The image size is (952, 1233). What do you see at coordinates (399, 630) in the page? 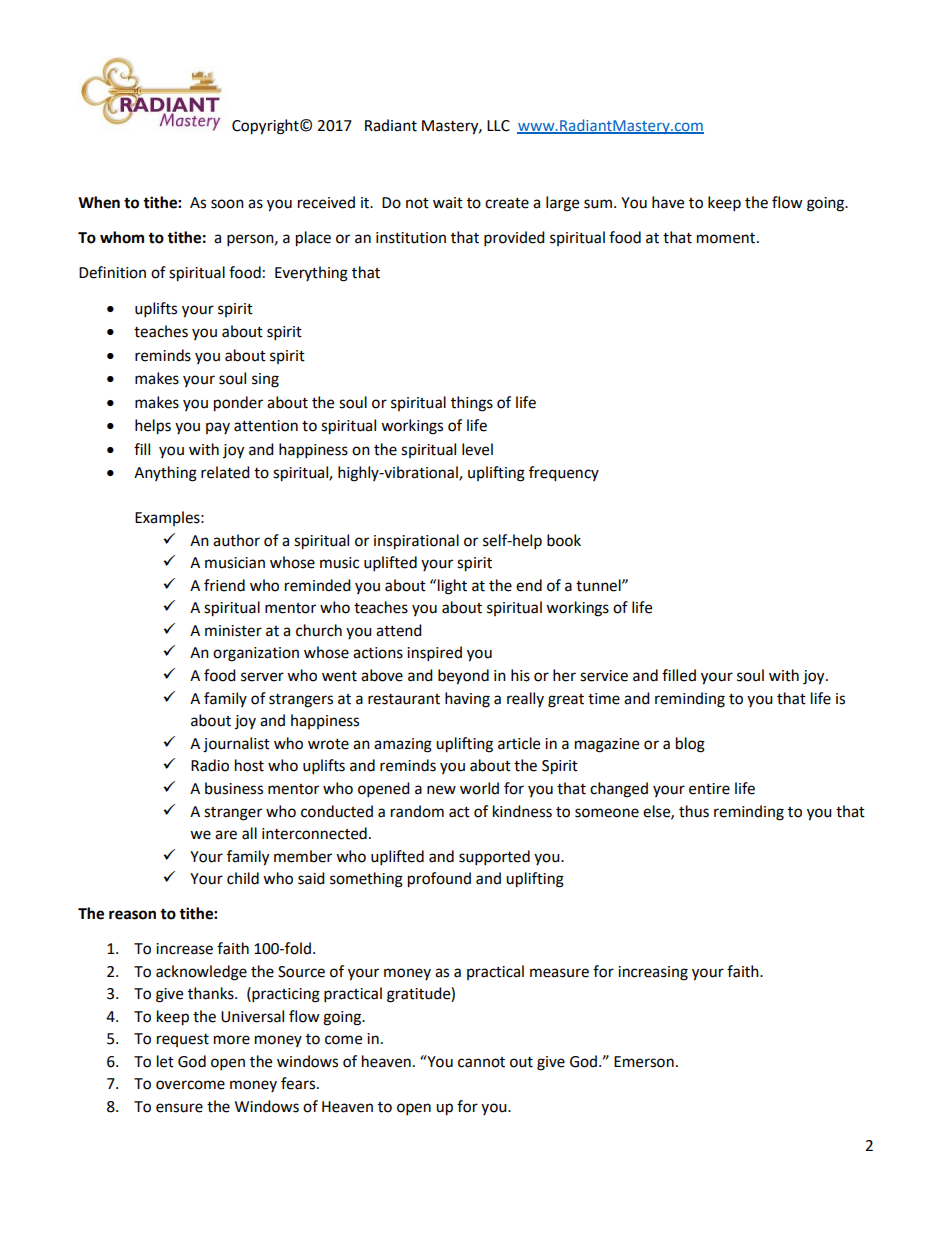
I see `attend` at bounding box center [399, 630].
